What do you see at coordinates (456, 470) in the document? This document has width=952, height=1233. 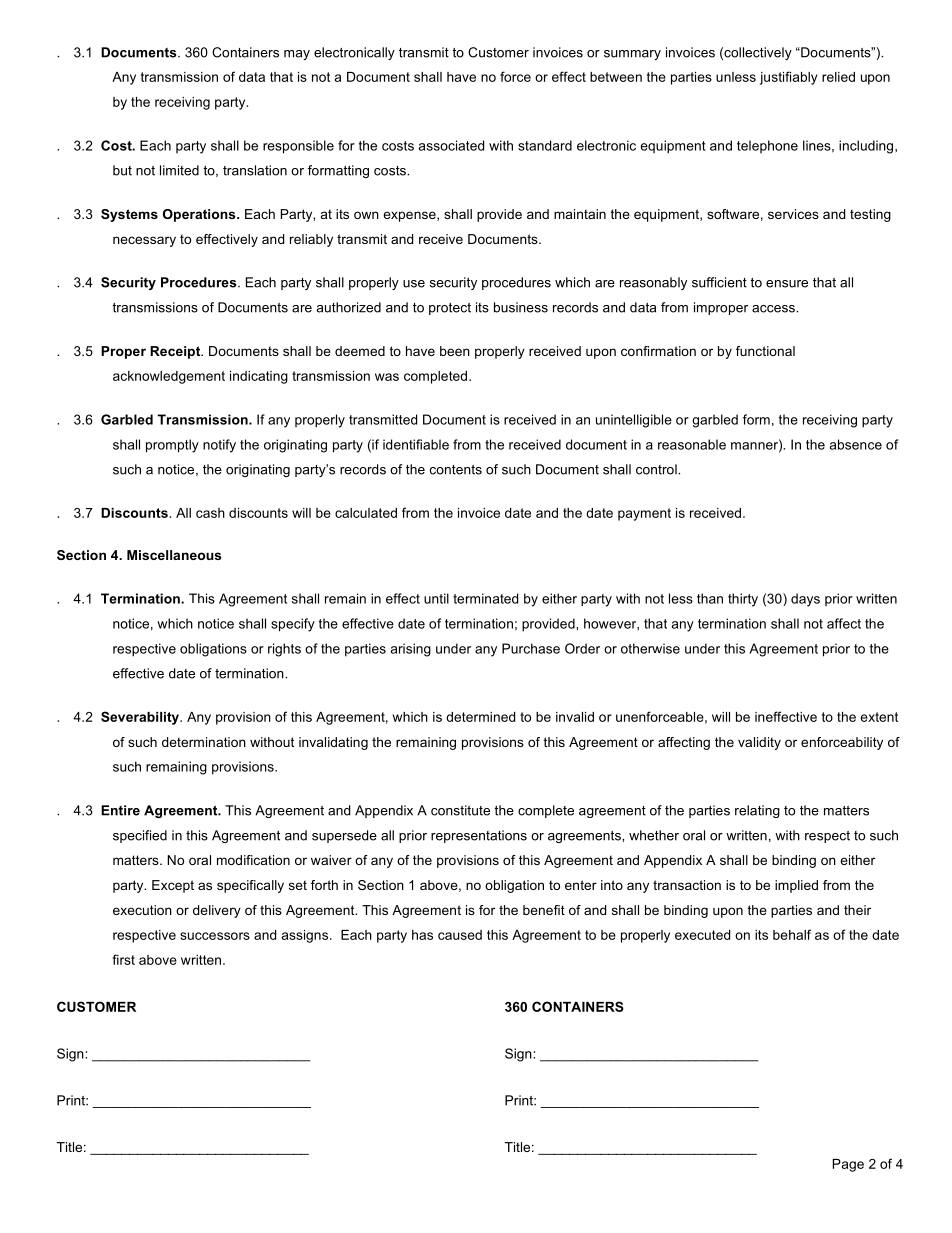 I see `contents` at bounding box center [456, 470].
